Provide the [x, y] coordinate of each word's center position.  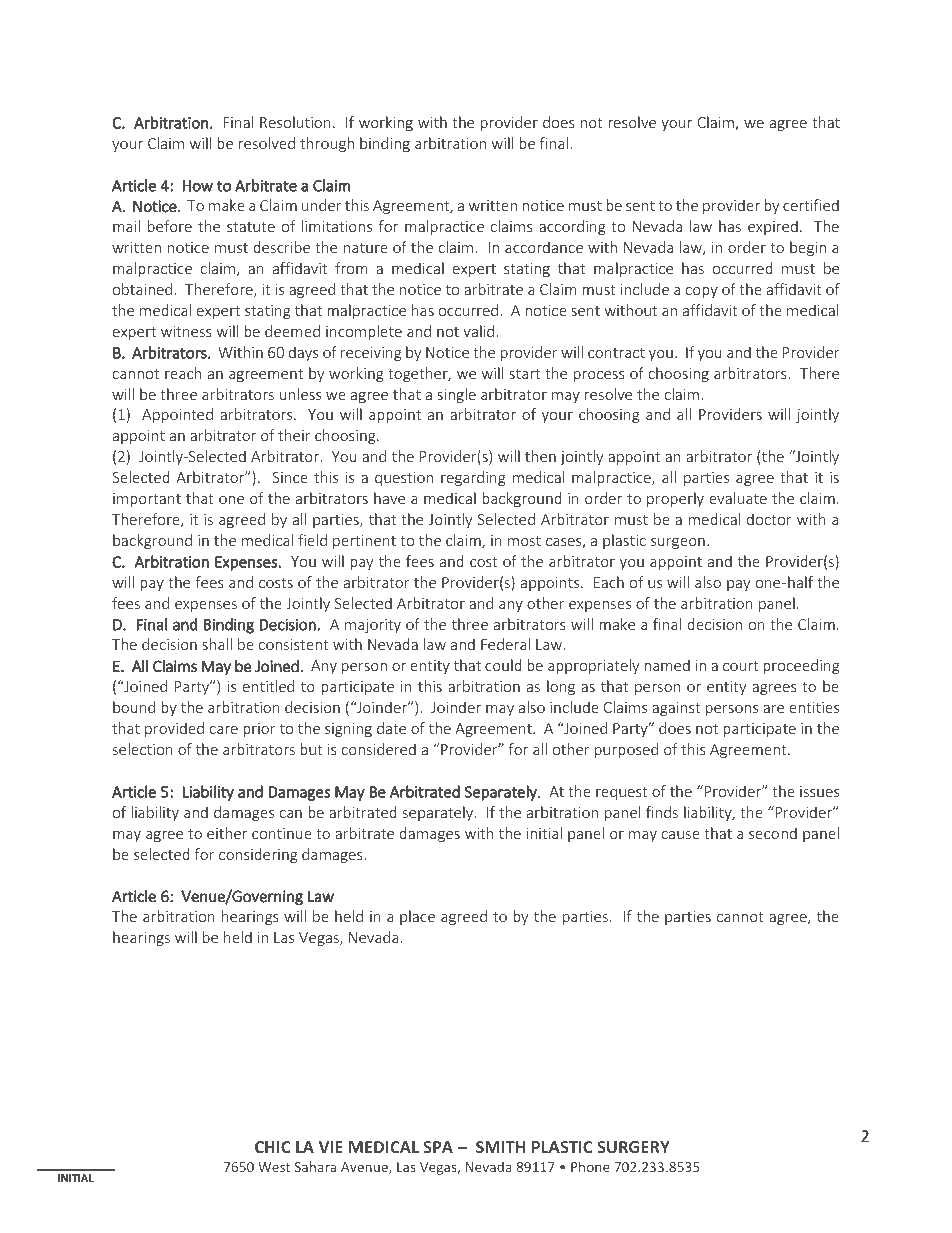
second [773, 833]
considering [258, 855]
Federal [505, 644]
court [741, 666]
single [456, 395]
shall [217, 644]
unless [300, 394]
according [572, 227]
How [198, 186]
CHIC [272, 1147]
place [417, 917]
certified [811, 205]
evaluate [738, 498]
